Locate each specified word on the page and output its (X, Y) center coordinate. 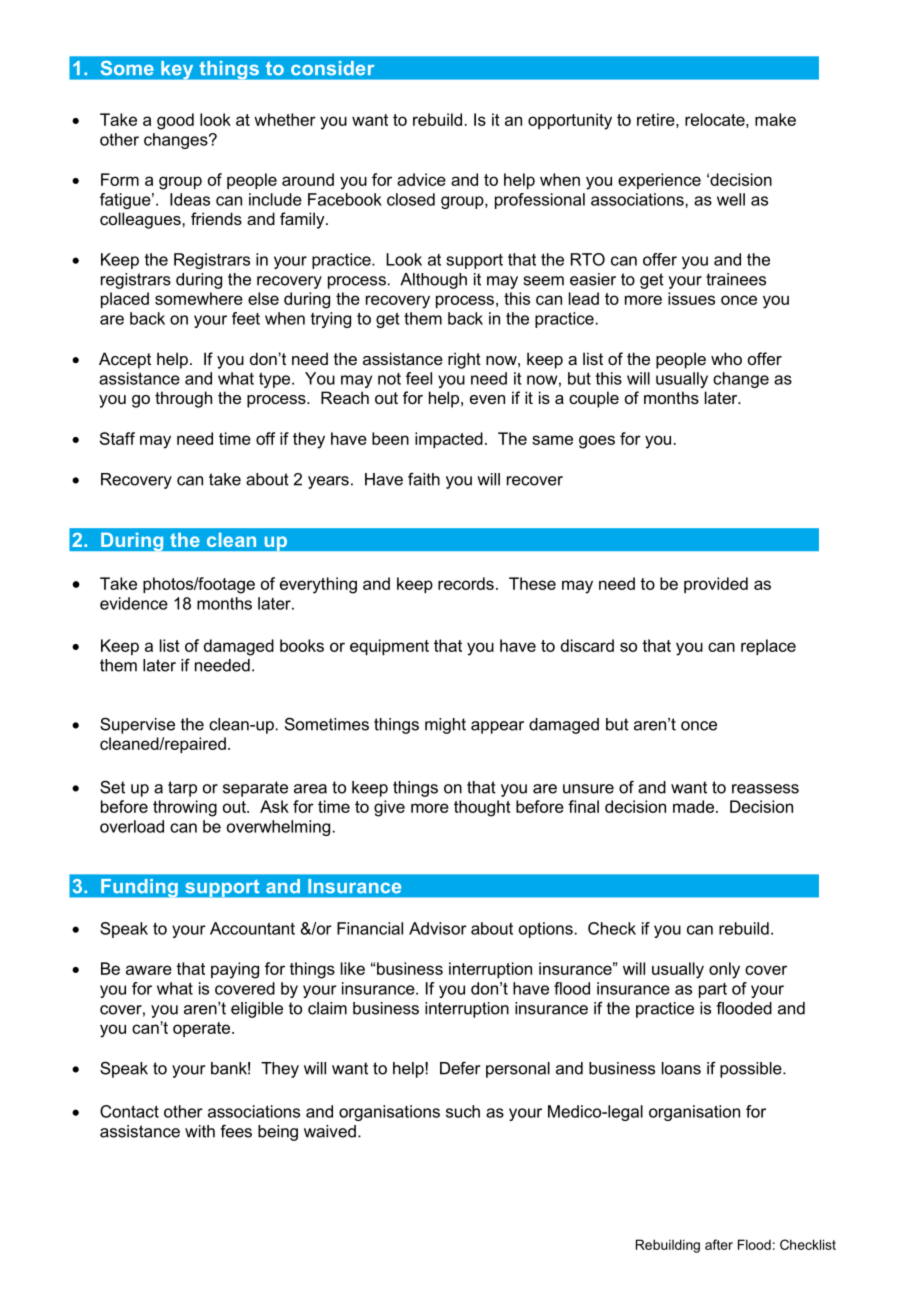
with (200, 1131)
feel (419, 378)
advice (421, 179)
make (775, 119)
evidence (134, 603)
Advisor (438, 928)
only (724, 970)
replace (768, 647)
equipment (389, 647)
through (183, 399)
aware (149, 970)
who (726, 358)
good (175, 121)
